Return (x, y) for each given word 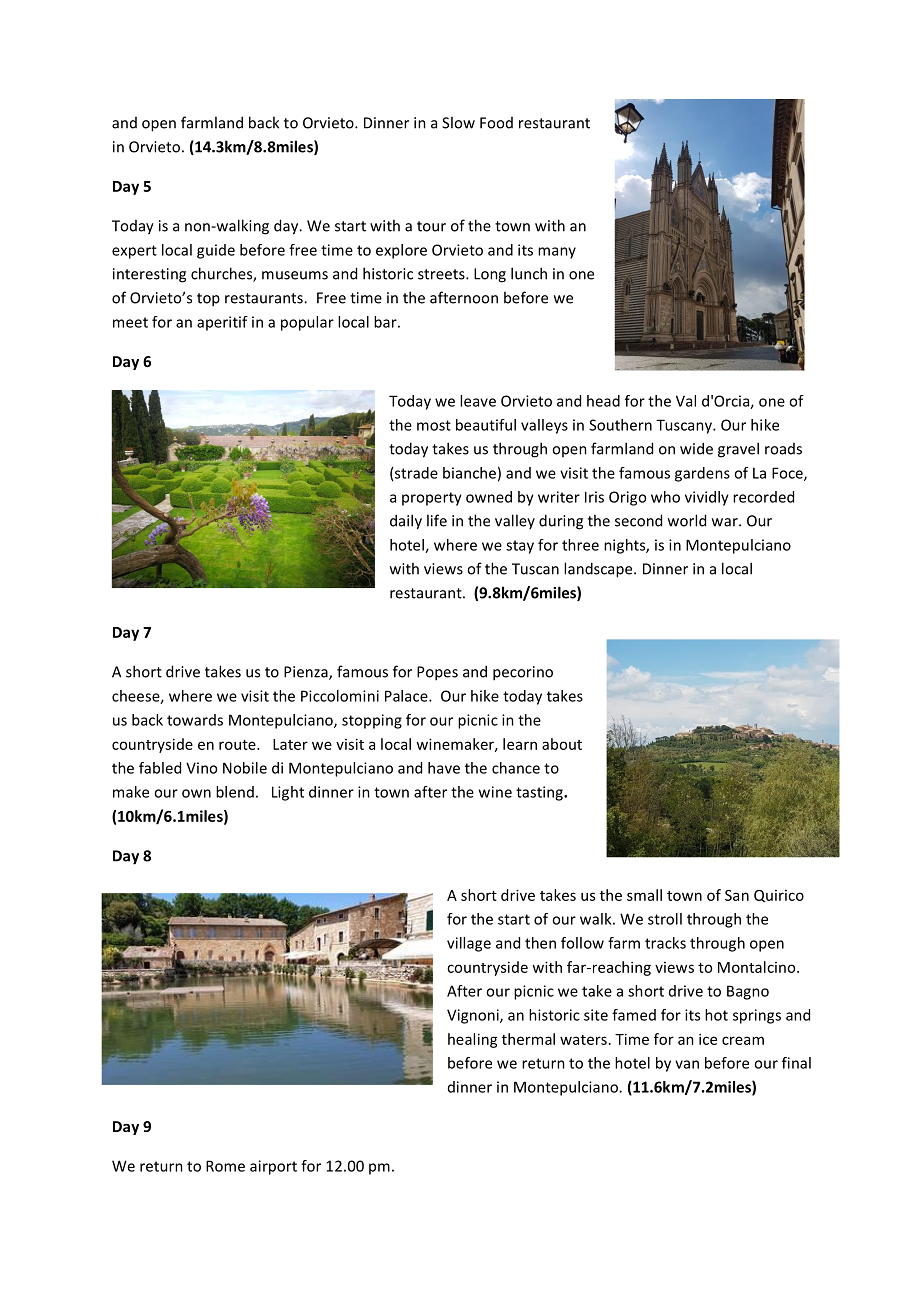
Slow (458, 122)
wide (696, 448)
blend (235, 792)
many (557, 253)
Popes (437, 673)
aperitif (222, 323)
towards (195, 720)
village (469, 944)
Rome (225, 1166)
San (737, 895)
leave (478, 401)
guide (216, 251)
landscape (599, 570)
